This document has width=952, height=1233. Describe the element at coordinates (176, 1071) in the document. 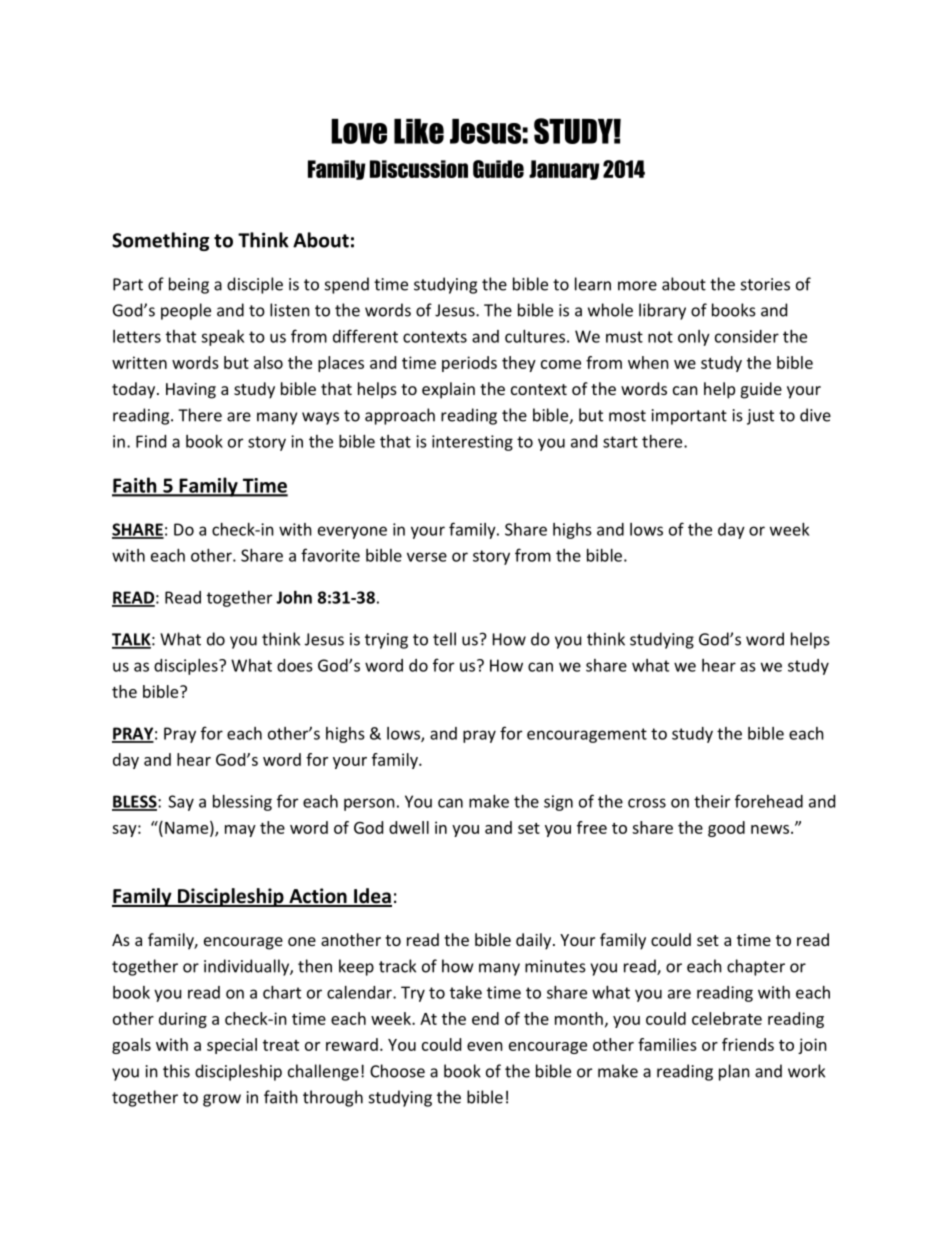

I see `this` at that location.
